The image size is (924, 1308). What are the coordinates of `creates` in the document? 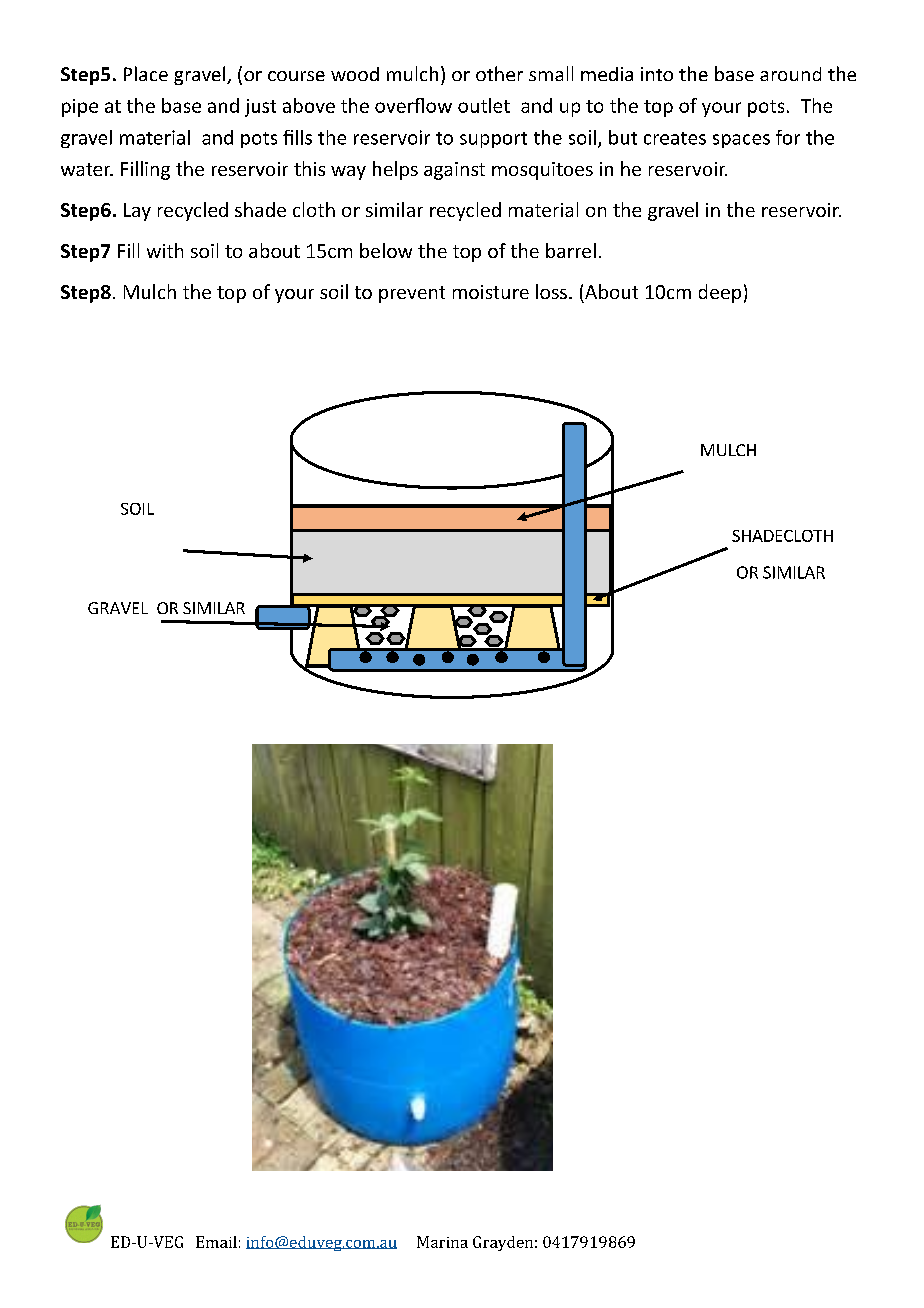 It's located at (675, 138).
